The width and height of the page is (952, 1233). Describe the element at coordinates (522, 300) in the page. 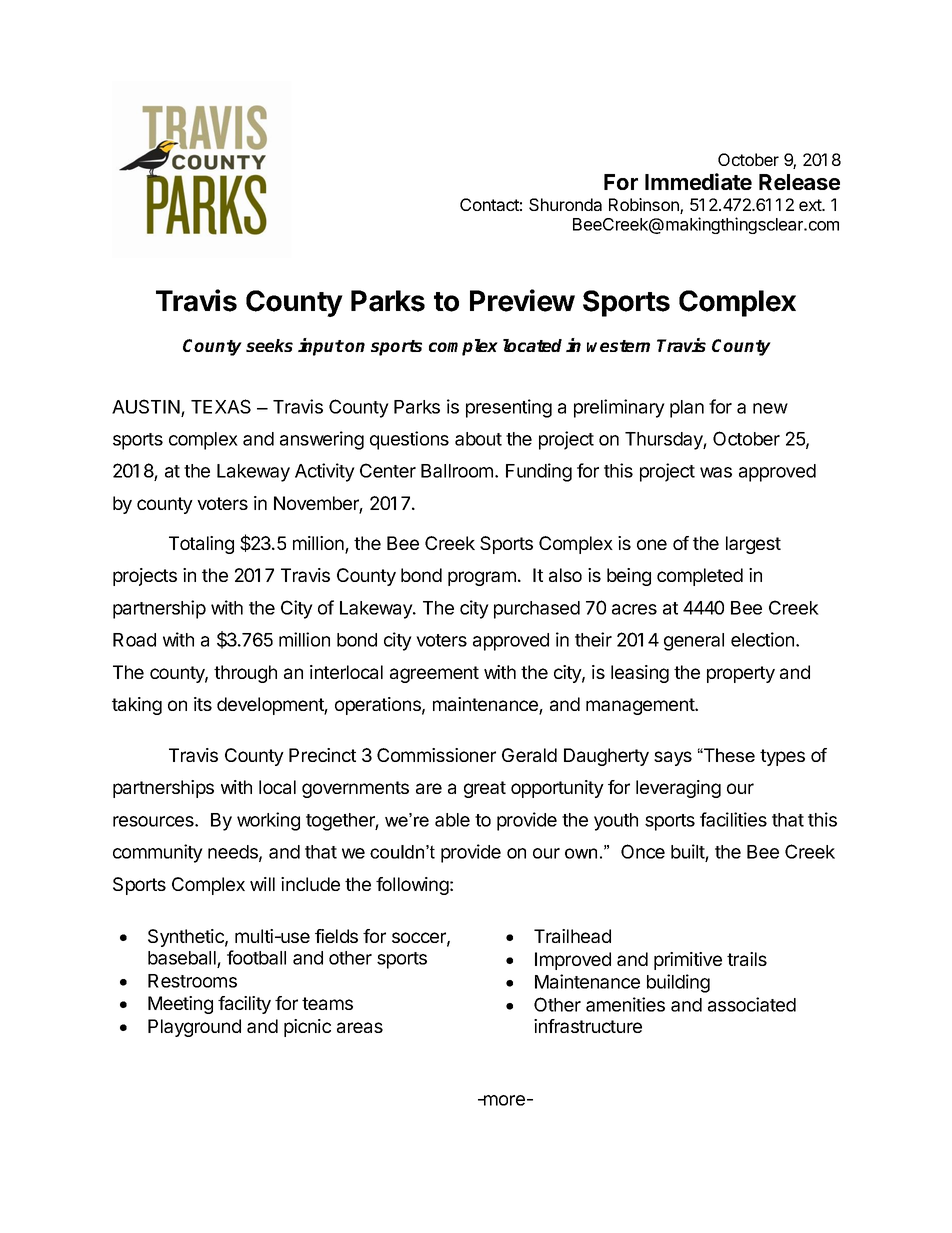

I see `Preview` at that location.
